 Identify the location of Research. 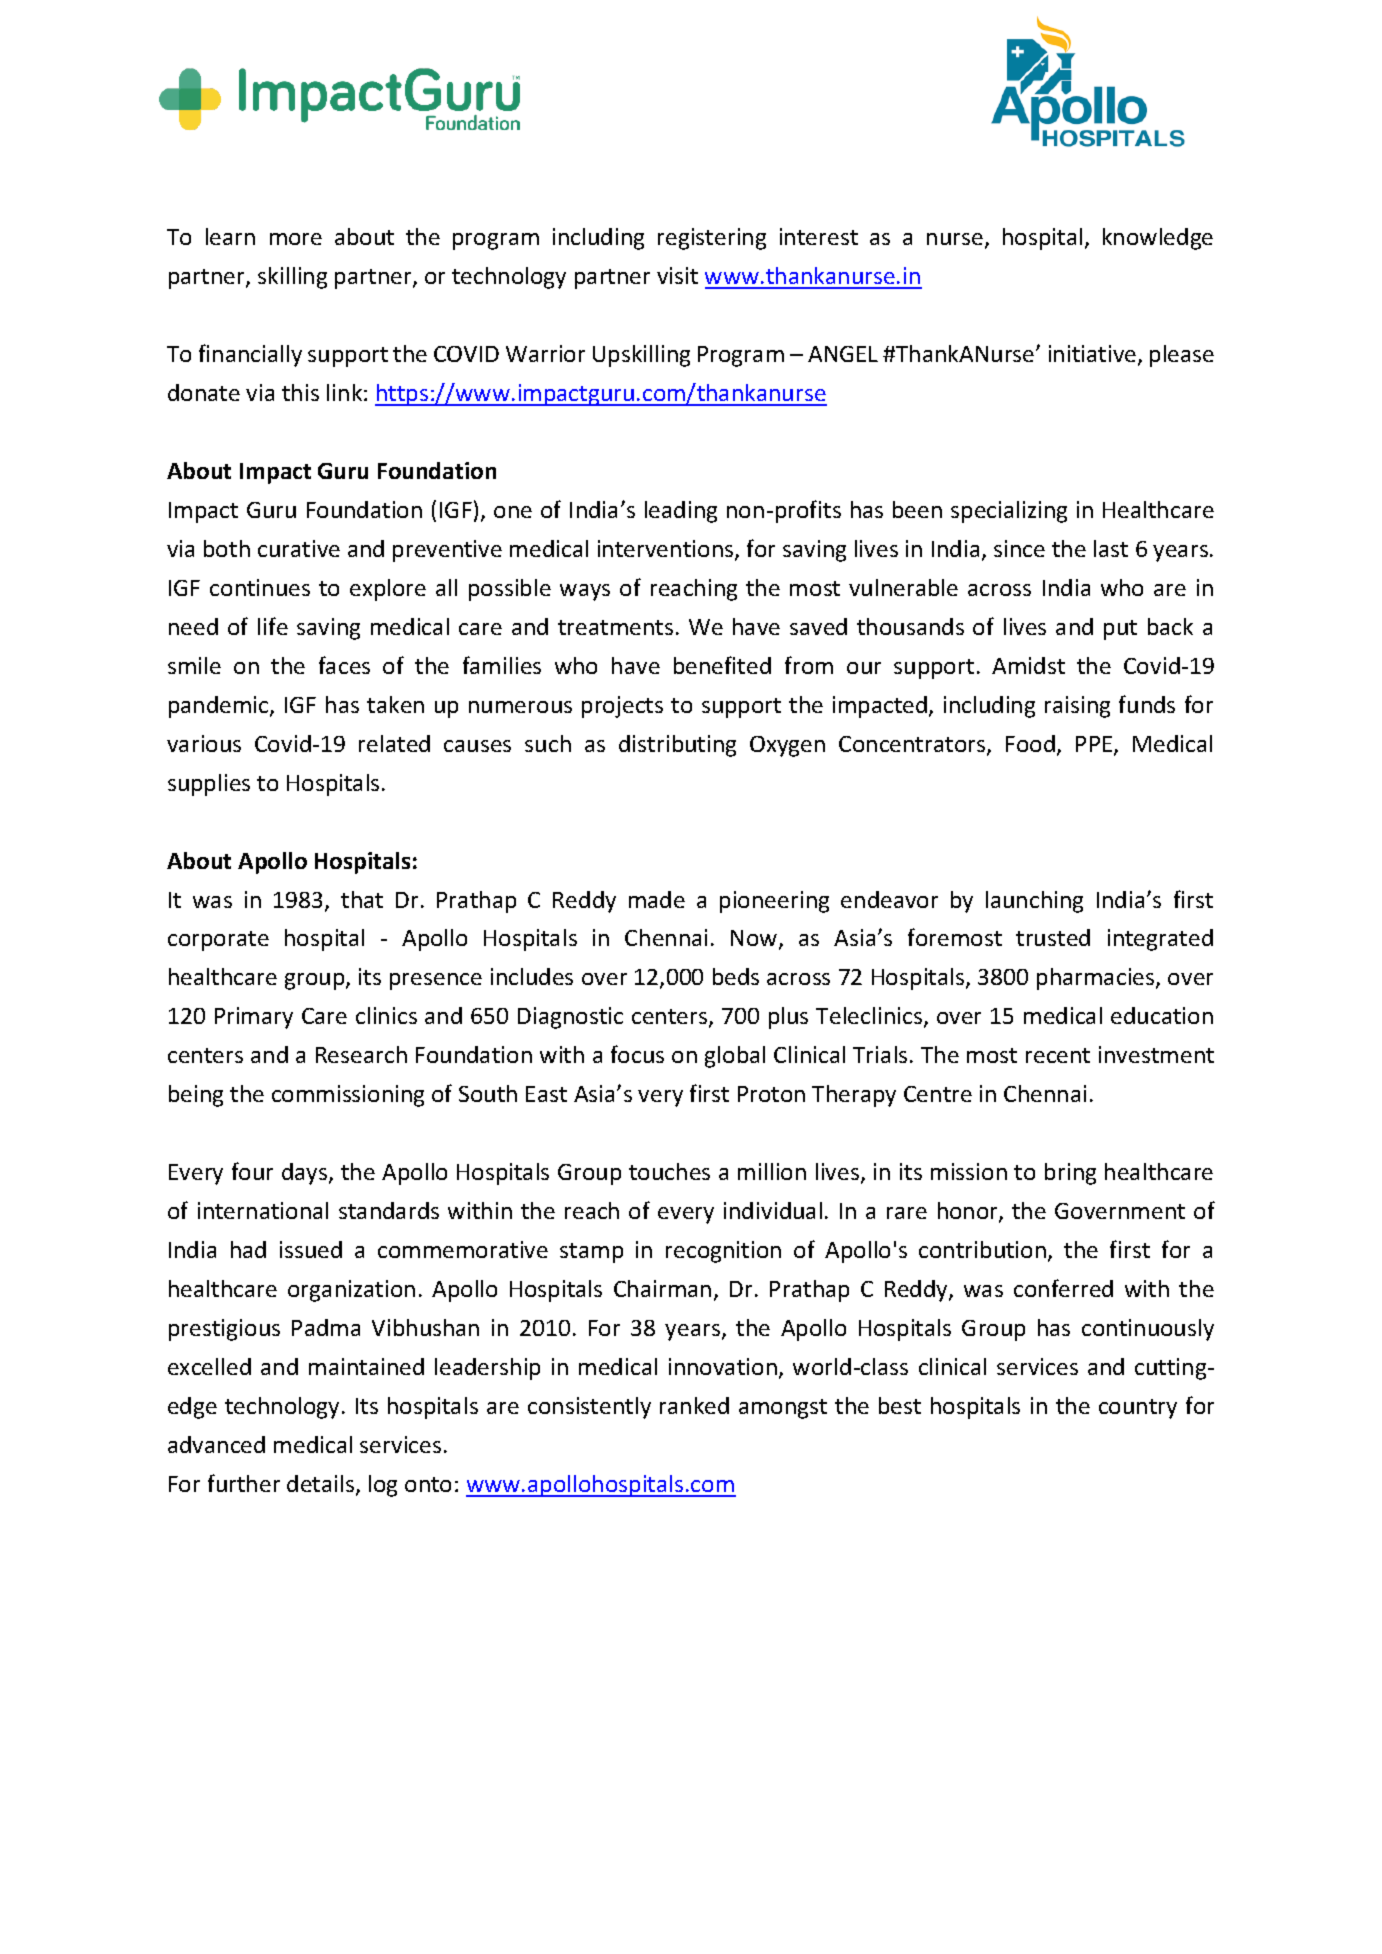
(361, 1054).
